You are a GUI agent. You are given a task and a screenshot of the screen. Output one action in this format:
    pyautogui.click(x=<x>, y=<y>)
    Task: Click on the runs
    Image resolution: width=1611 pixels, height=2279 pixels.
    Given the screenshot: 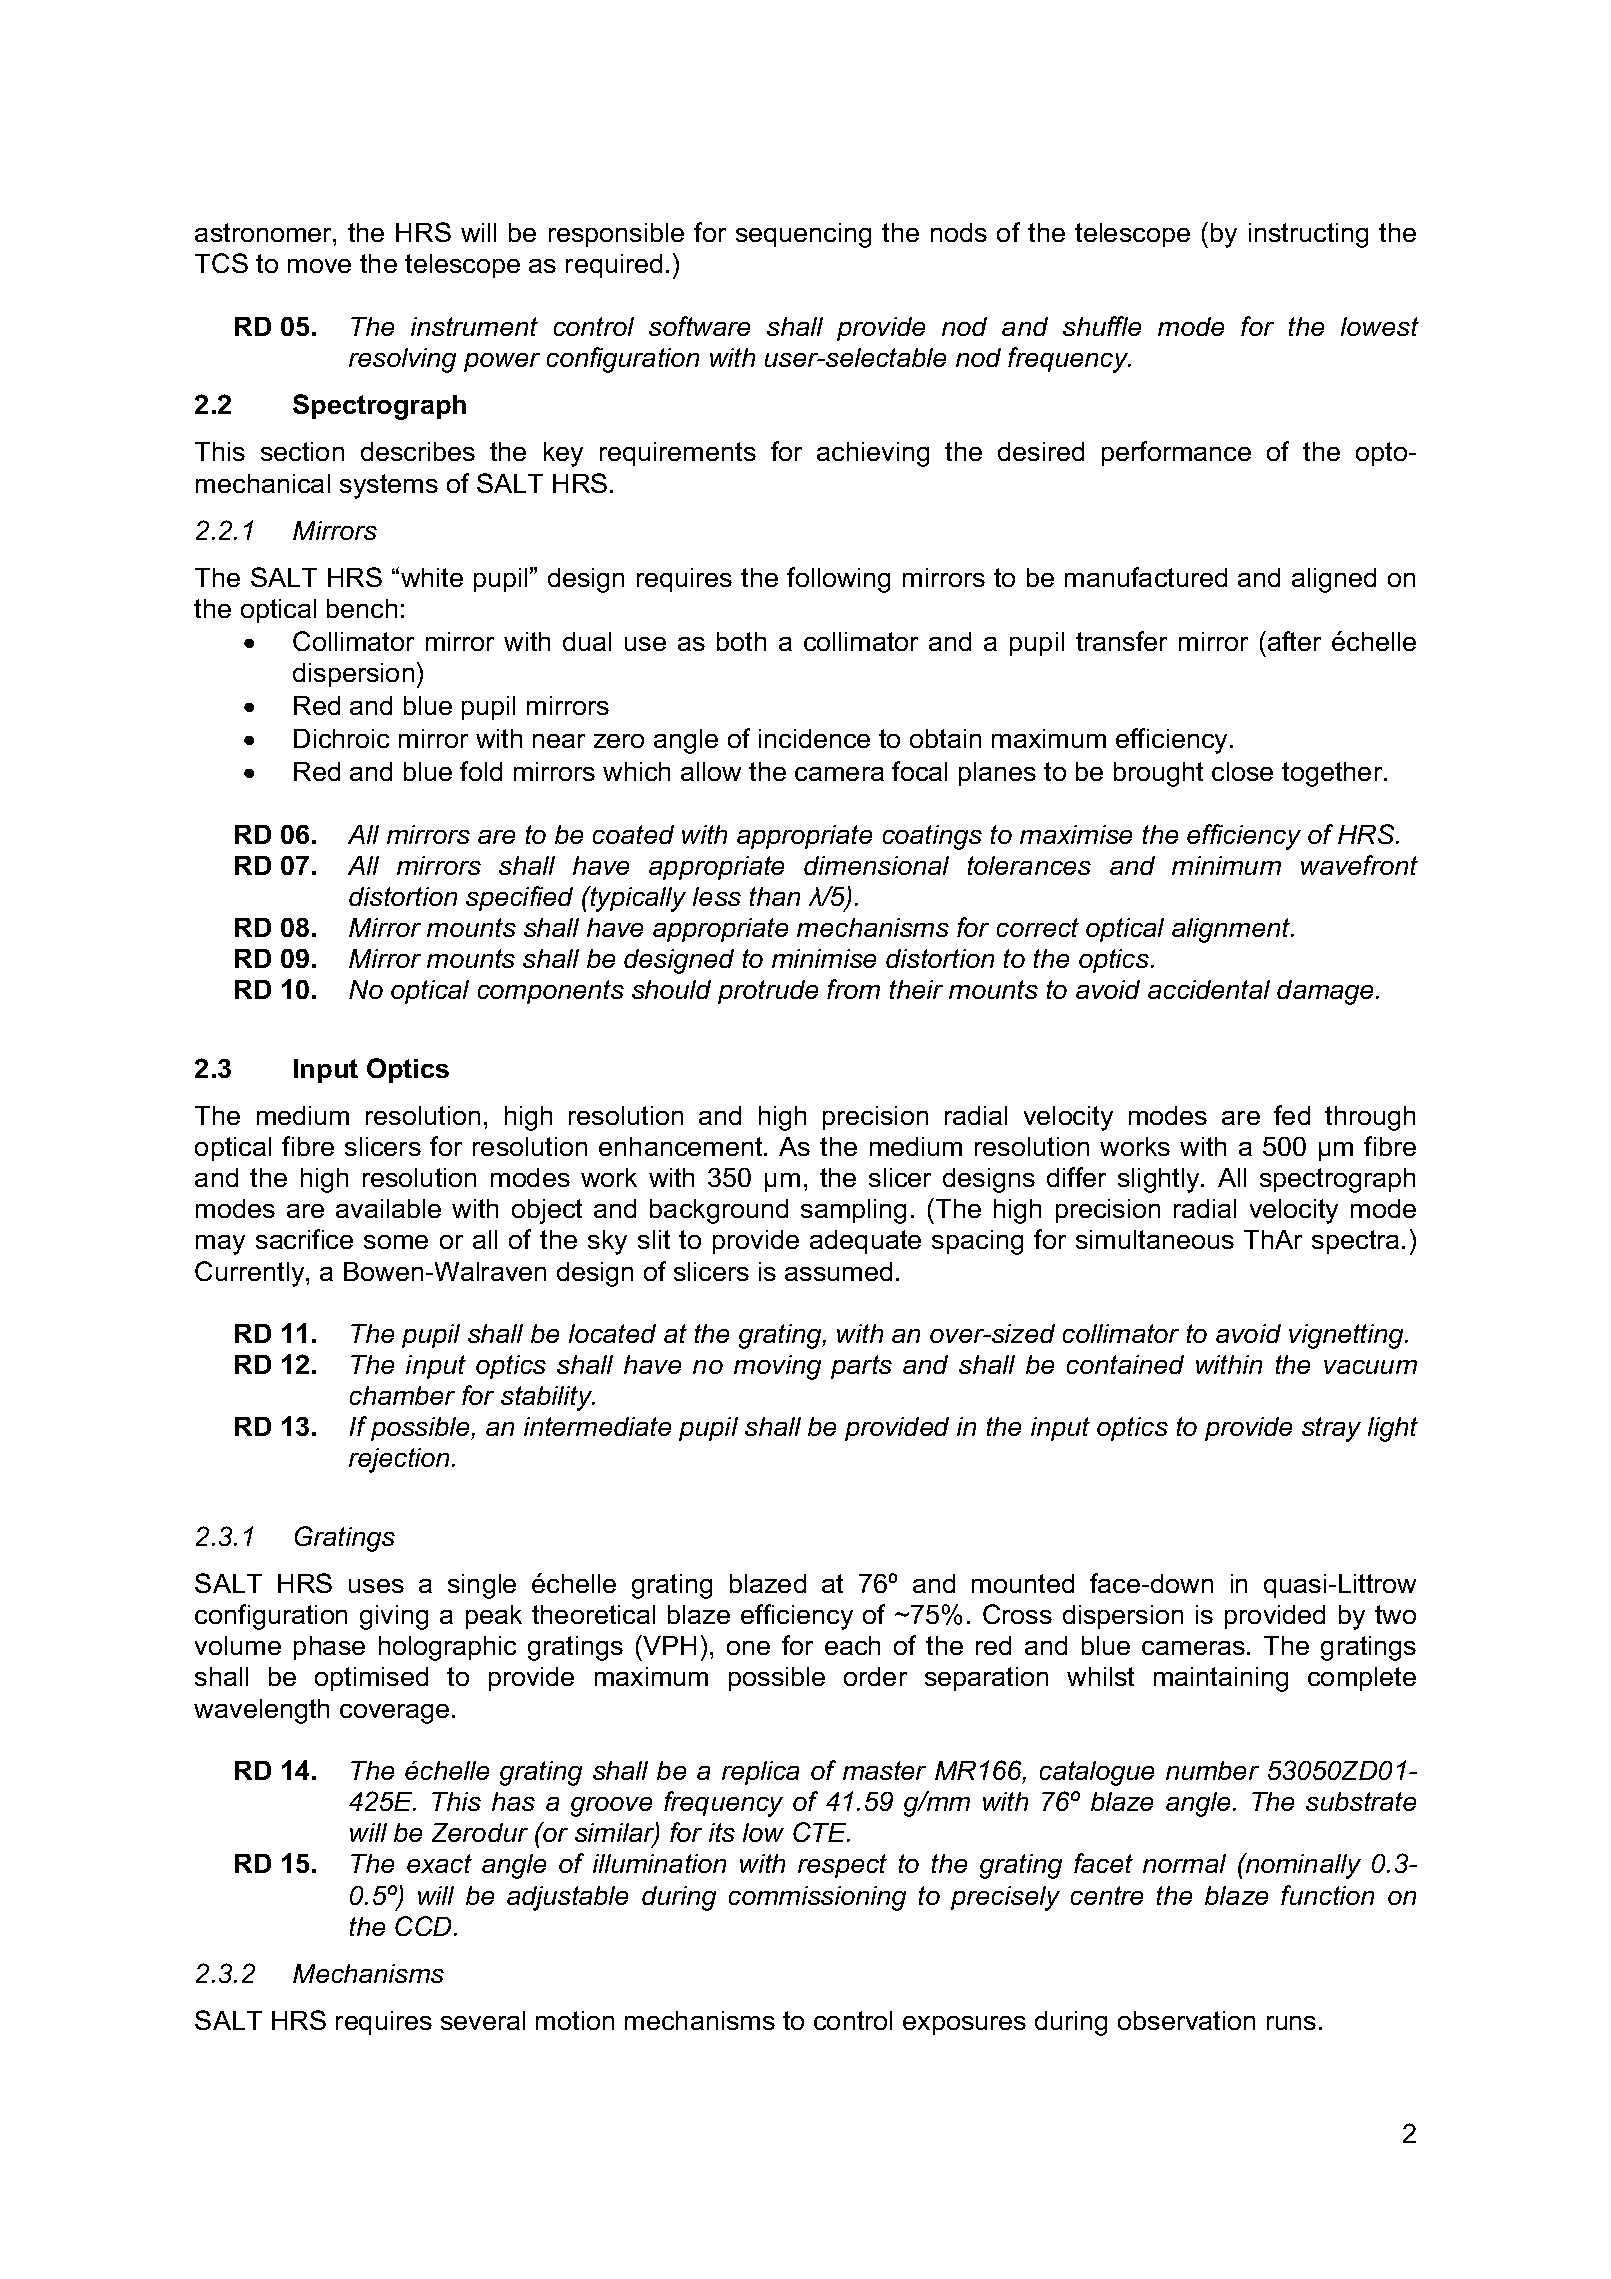 What is the action you would take?
    pyautogui.click(x=1291, y=2023)
